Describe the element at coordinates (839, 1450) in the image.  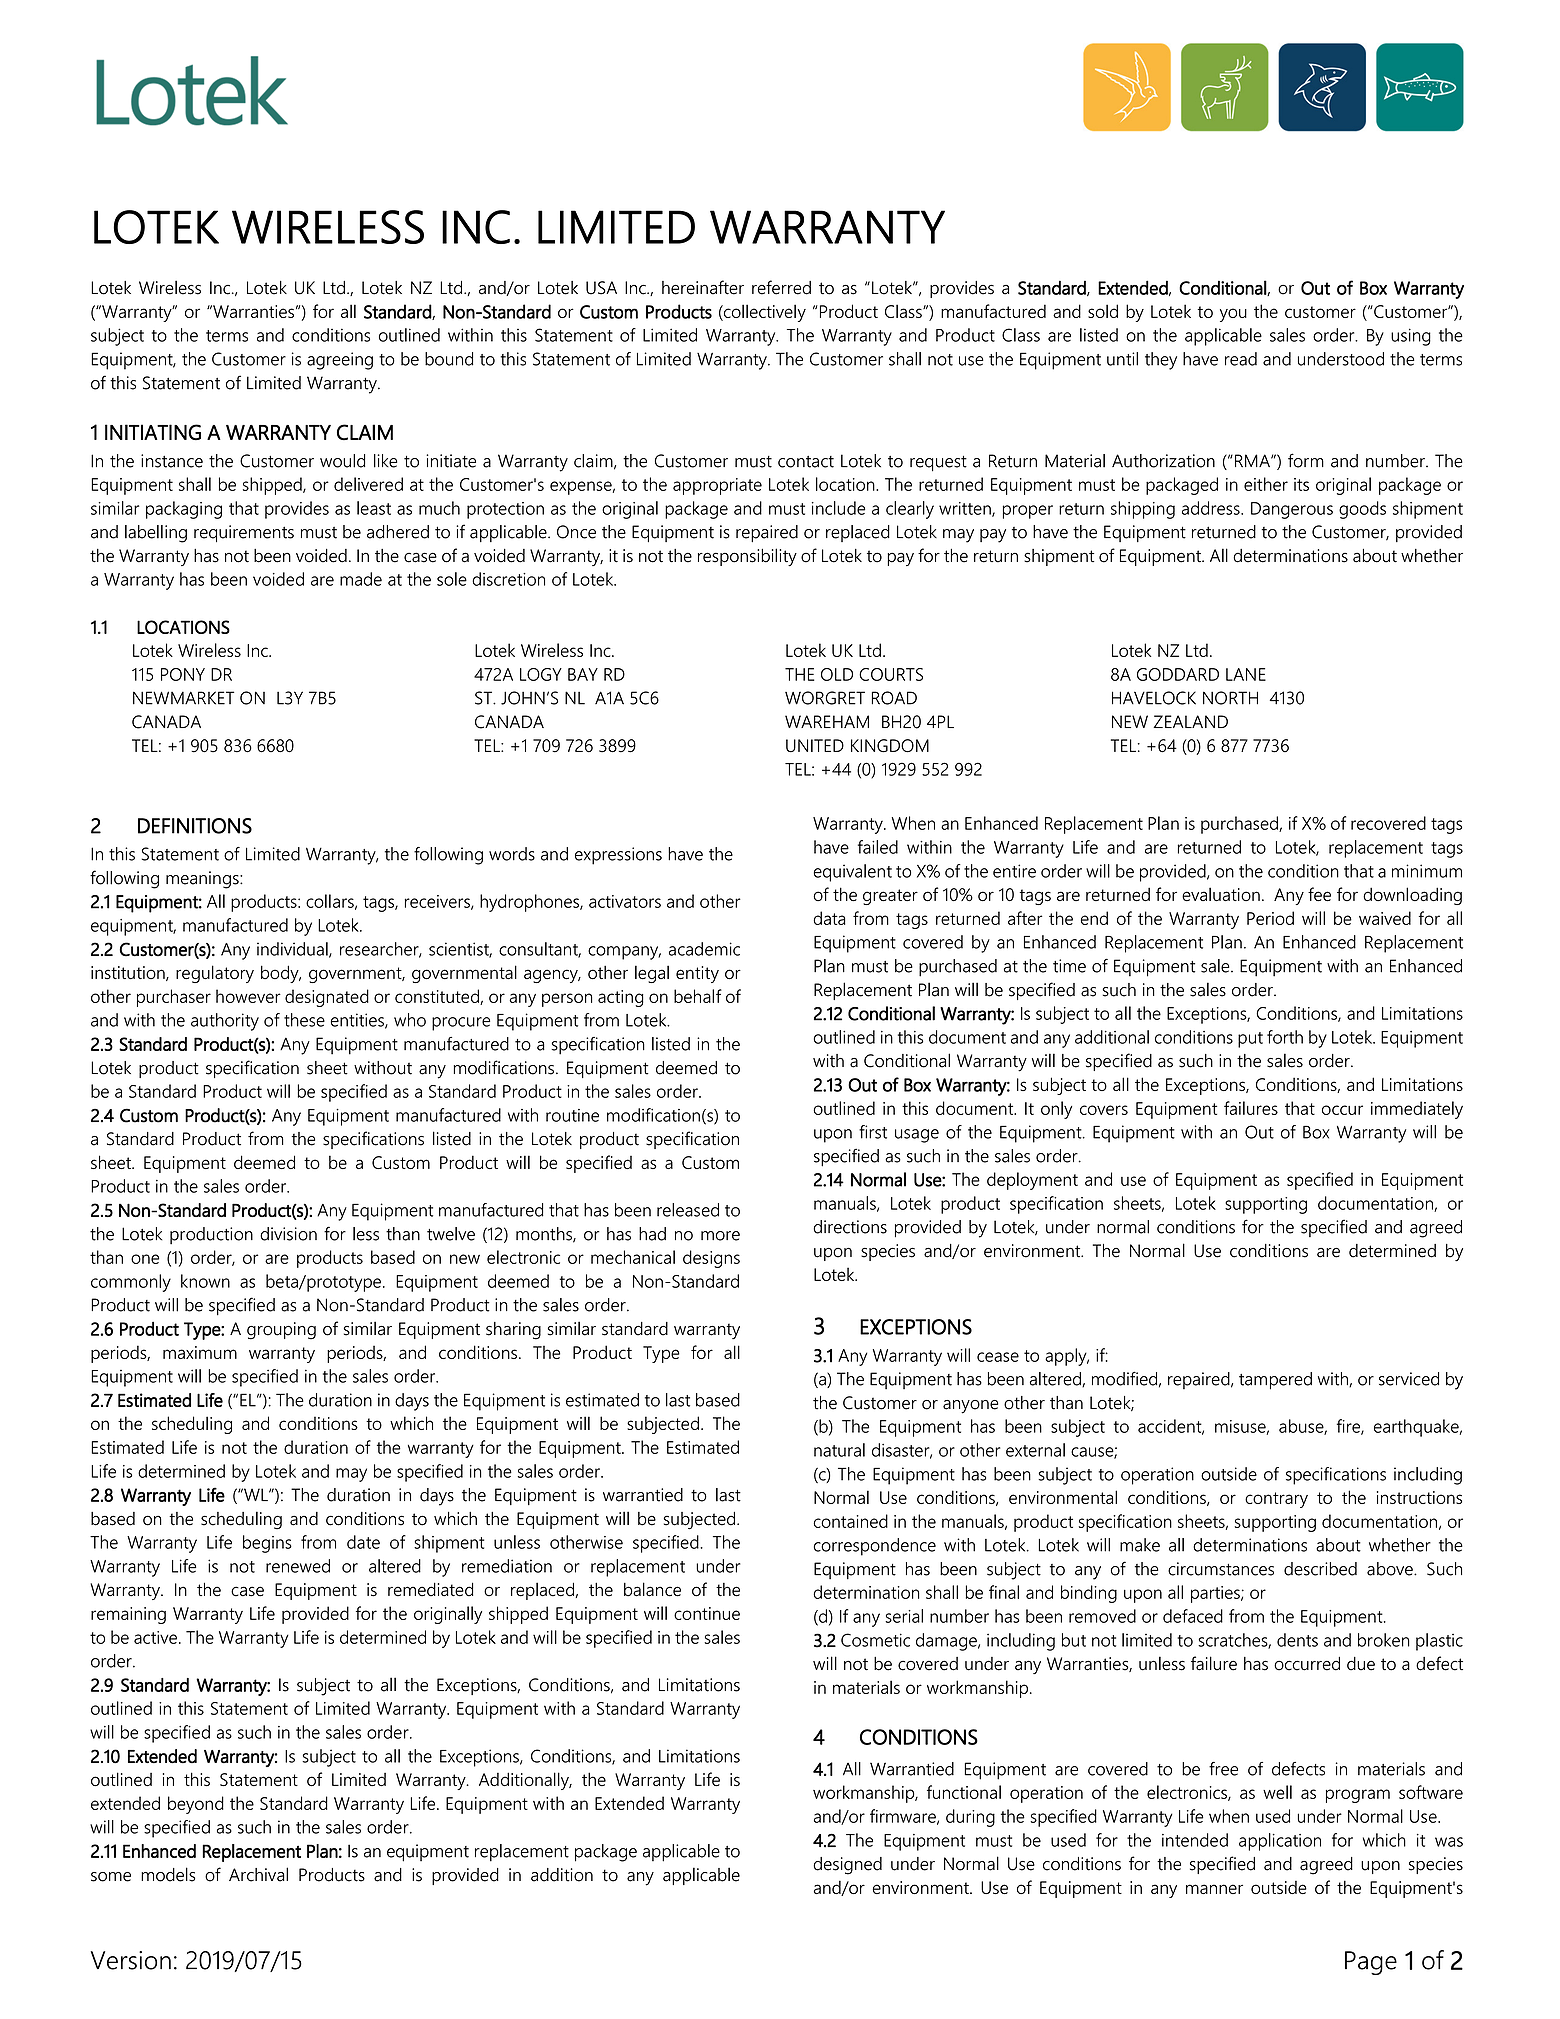
I see `natural` at that location.
